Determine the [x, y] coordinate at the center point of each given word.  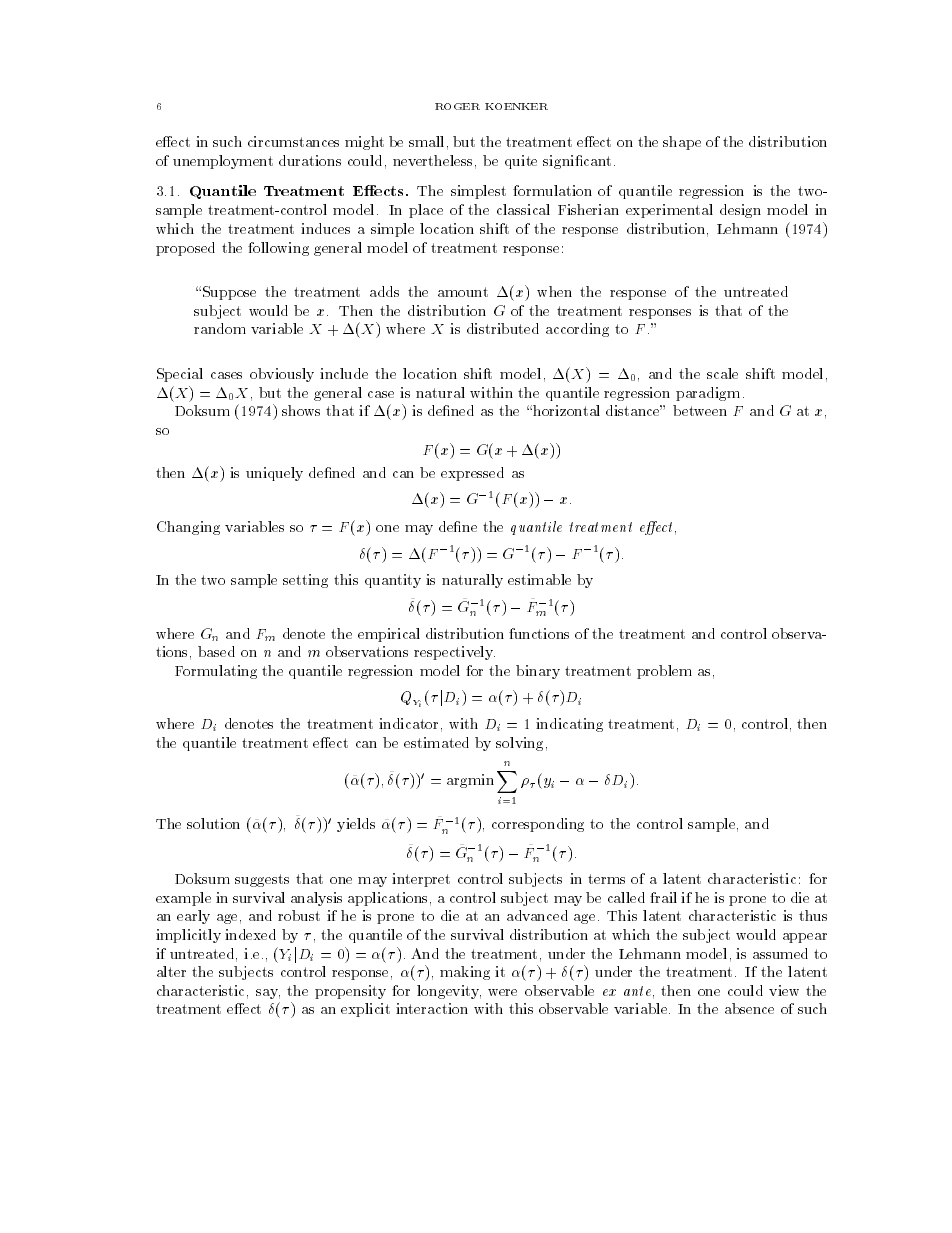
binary [538, 672]
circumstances [293, 141]
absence [749, 1008]
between [700, 410]
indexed [250, 934]
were [502, 992]
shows [301, 410]
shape [682, 143]
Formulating [216, 672]
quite [521, 162]
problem [664, 672]
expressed [472, 474]
